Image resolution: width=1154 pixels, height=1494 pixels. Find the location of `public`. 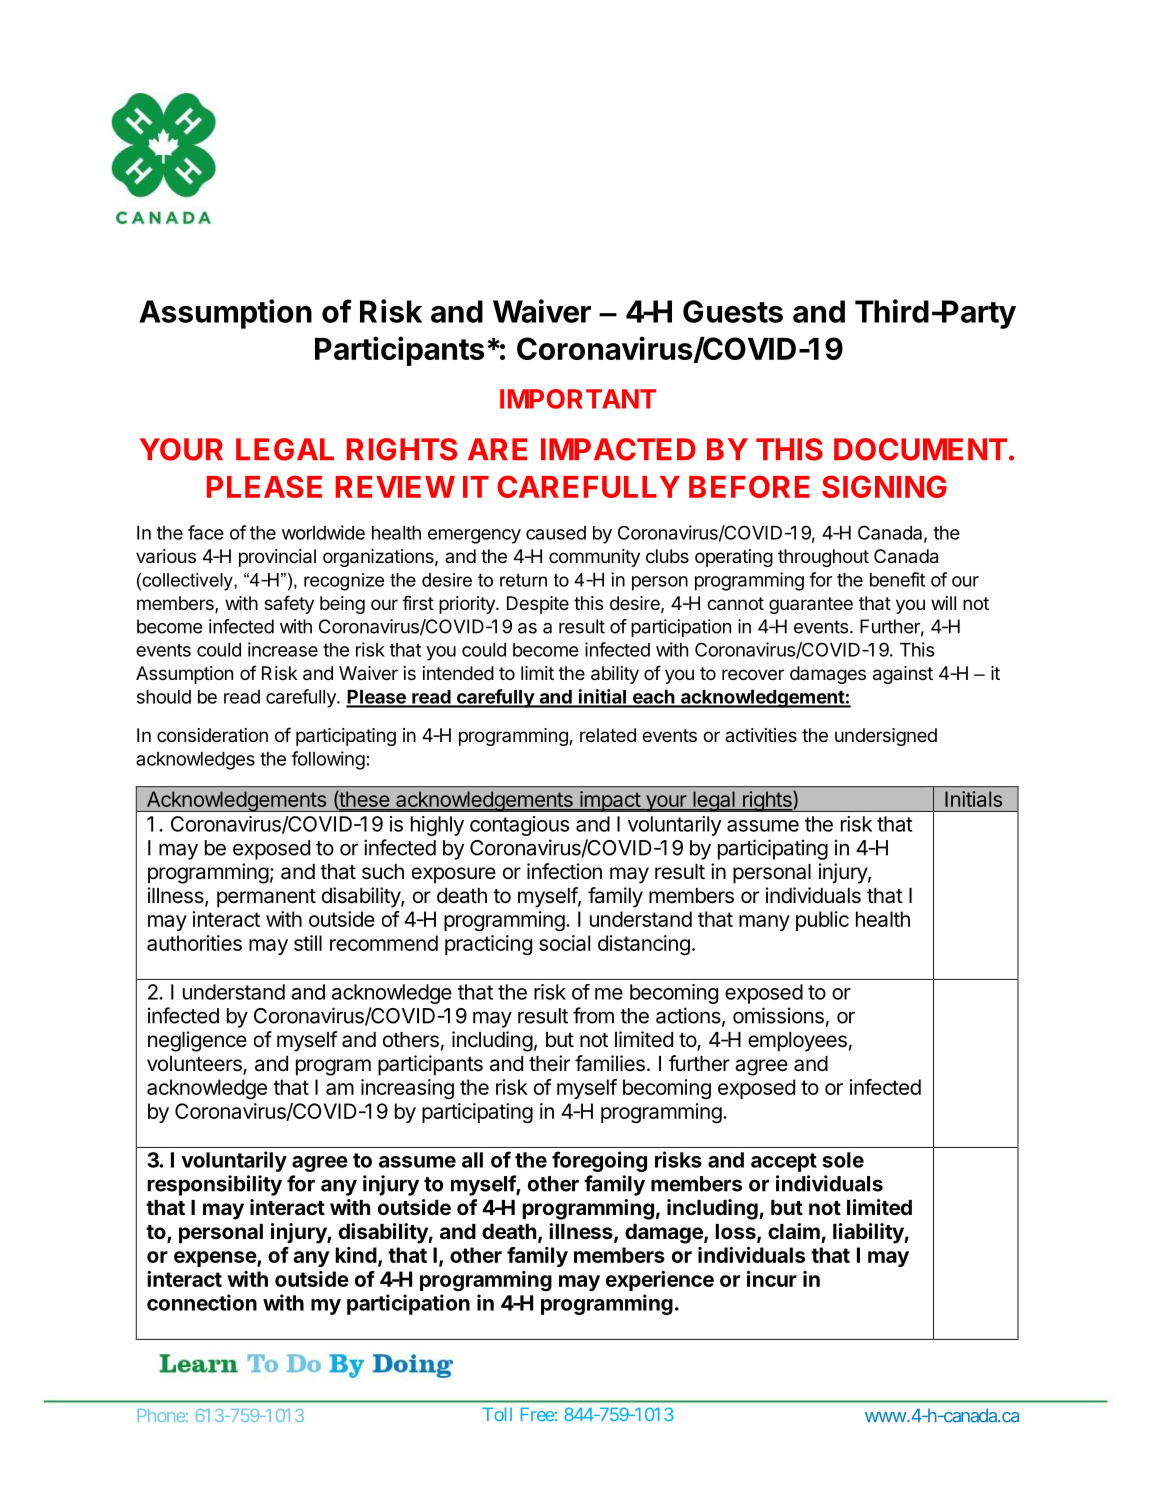

public is located at coordinates (822, 921).
